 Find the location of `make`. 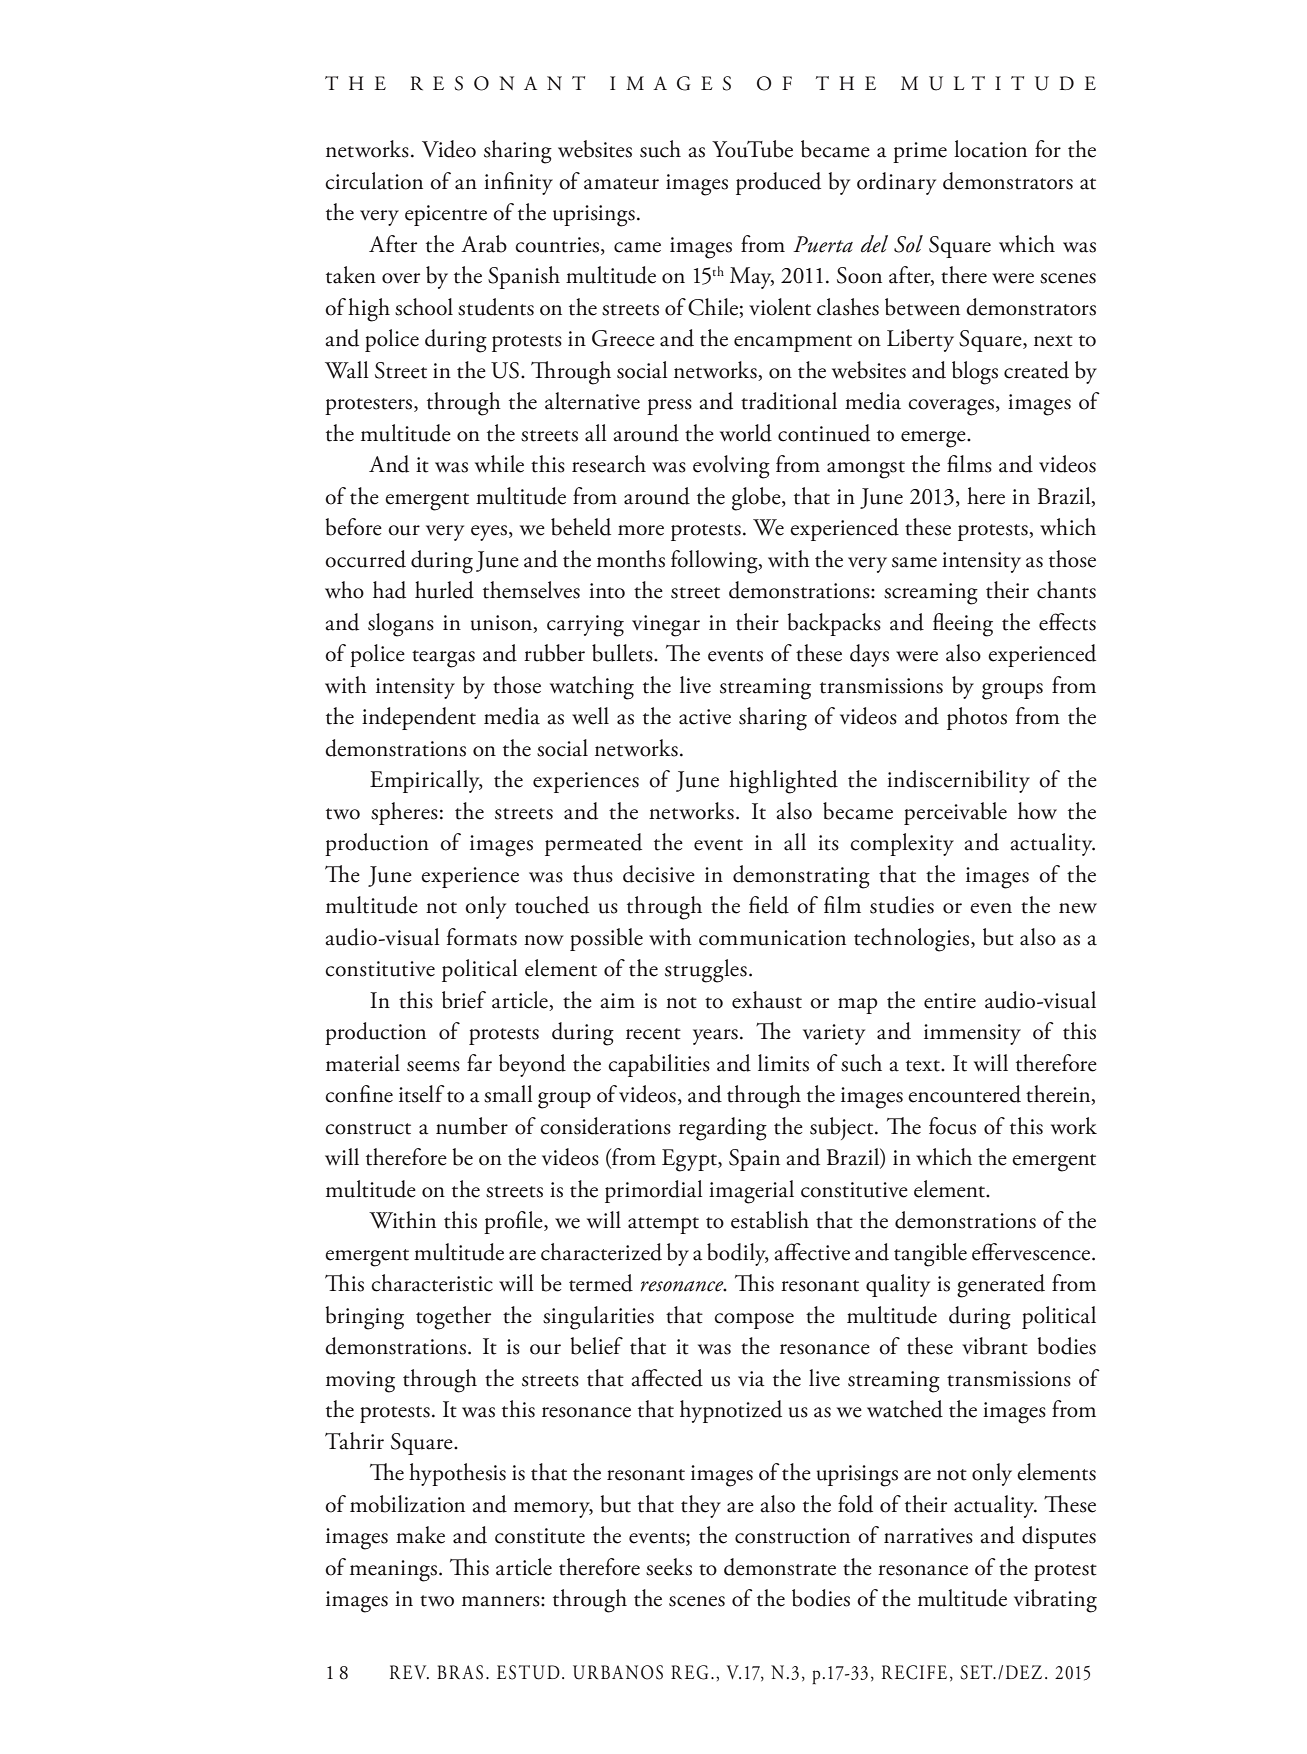

make is located at coordinates (420, 1535).
